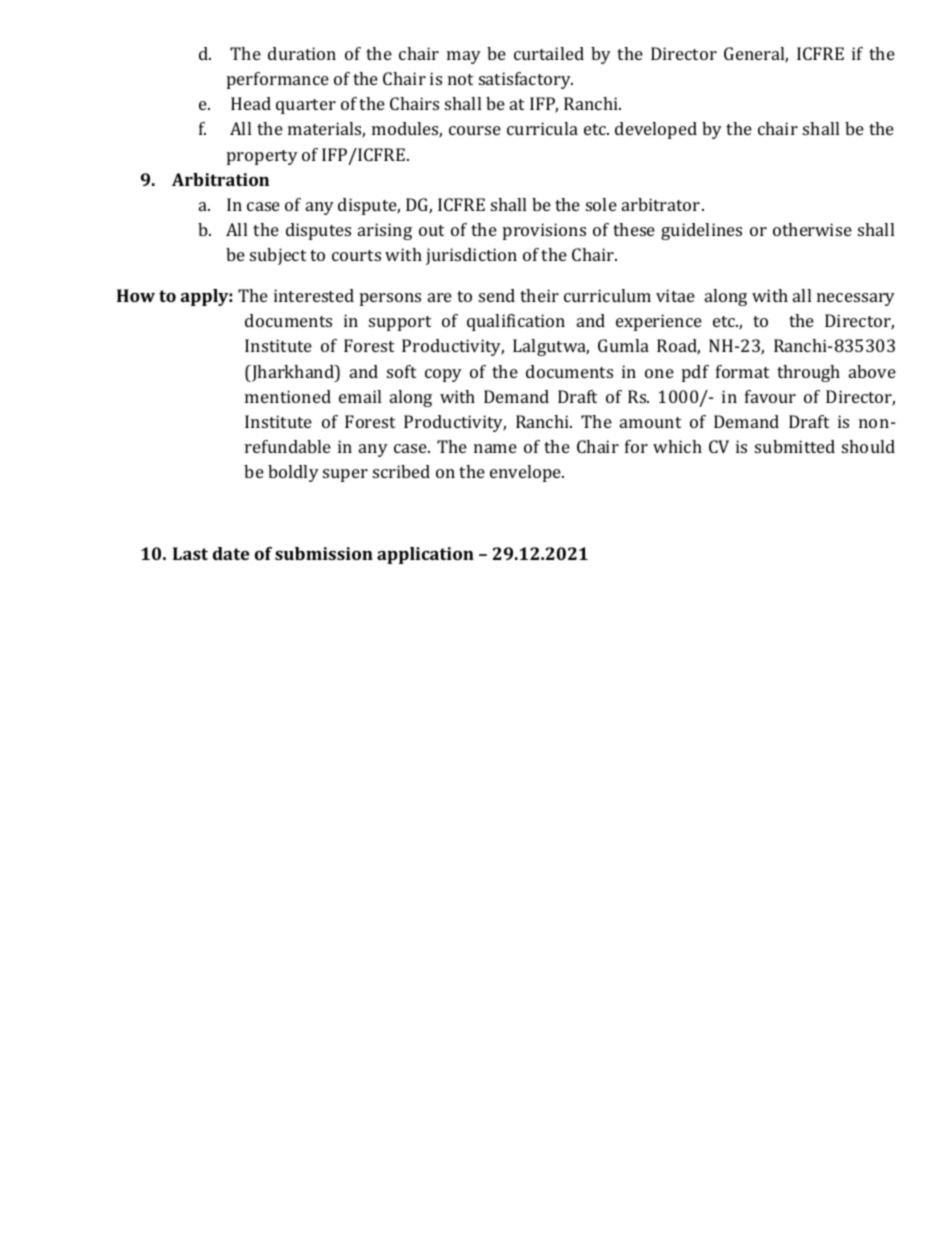 The width and height of the image is (952, 1233). Describe the element at coordinates (497, 295) in the image. I see `send` at that location.
